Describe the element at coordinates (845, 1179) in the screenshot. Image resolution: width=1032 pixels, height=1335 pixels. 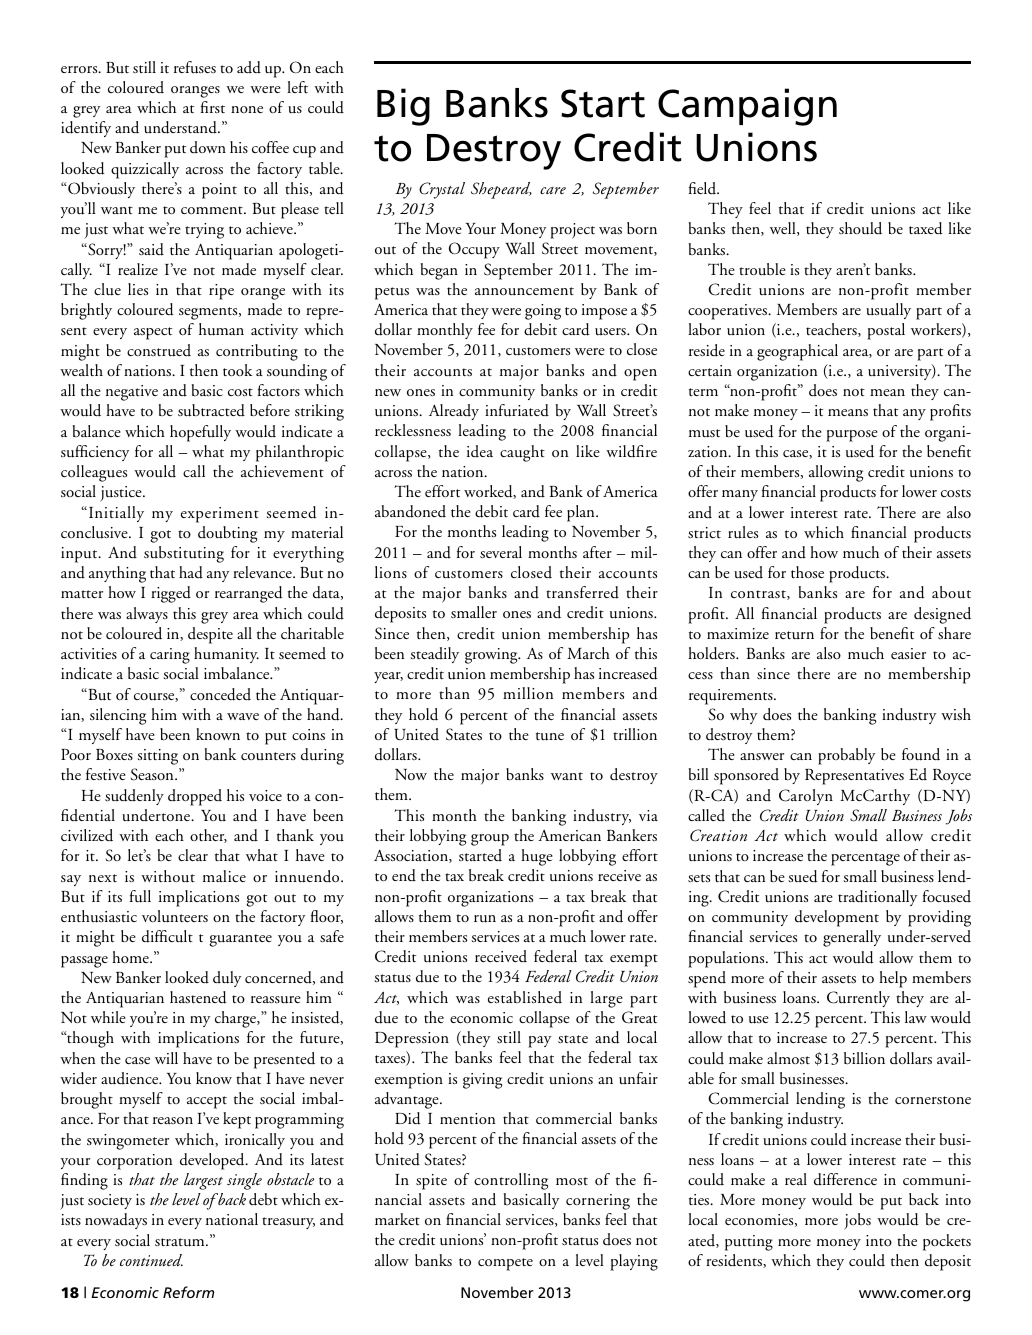
I see `difference` at that location.
